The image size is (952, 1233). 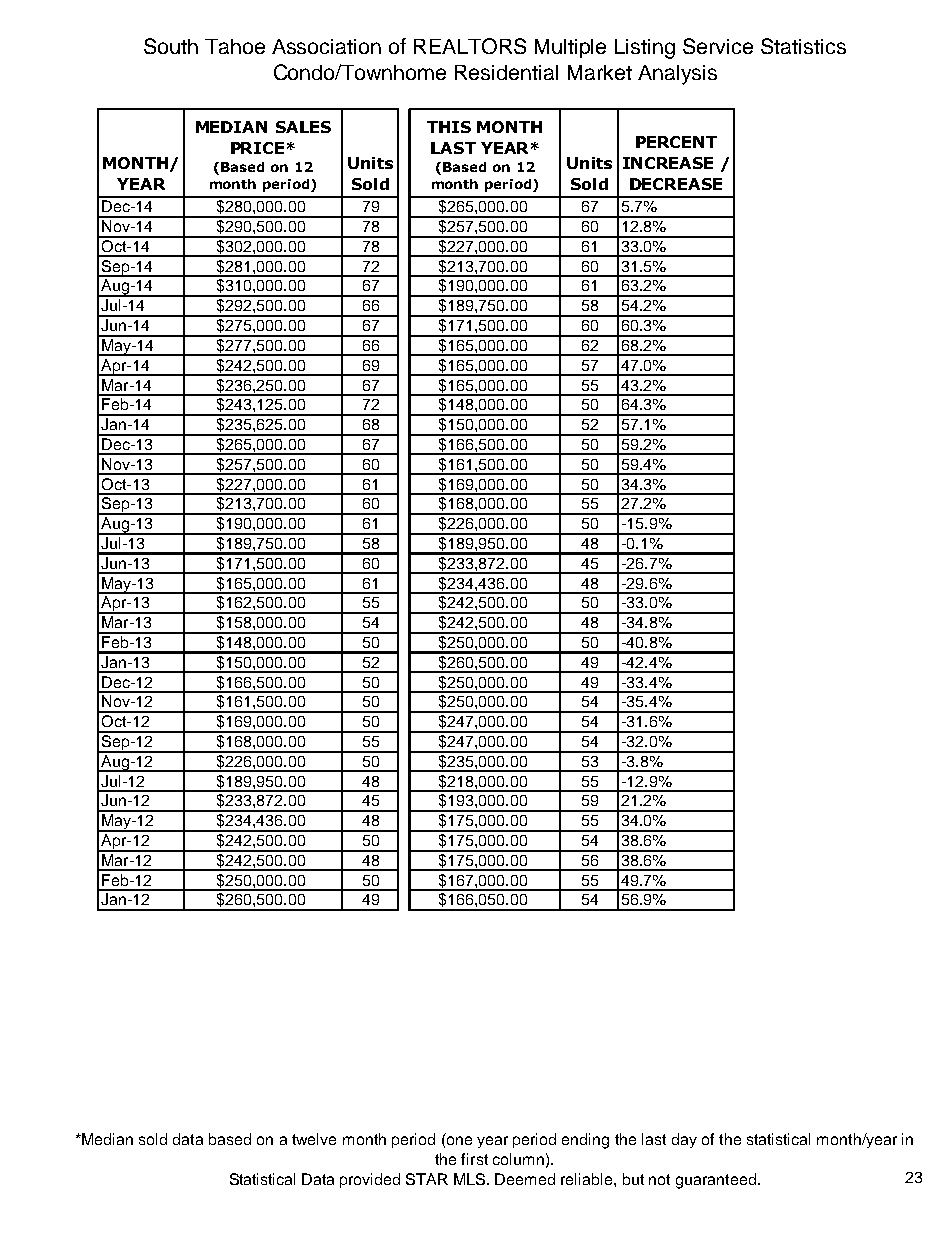 I want to click on Tahoe, so click(x=235, y=46).
